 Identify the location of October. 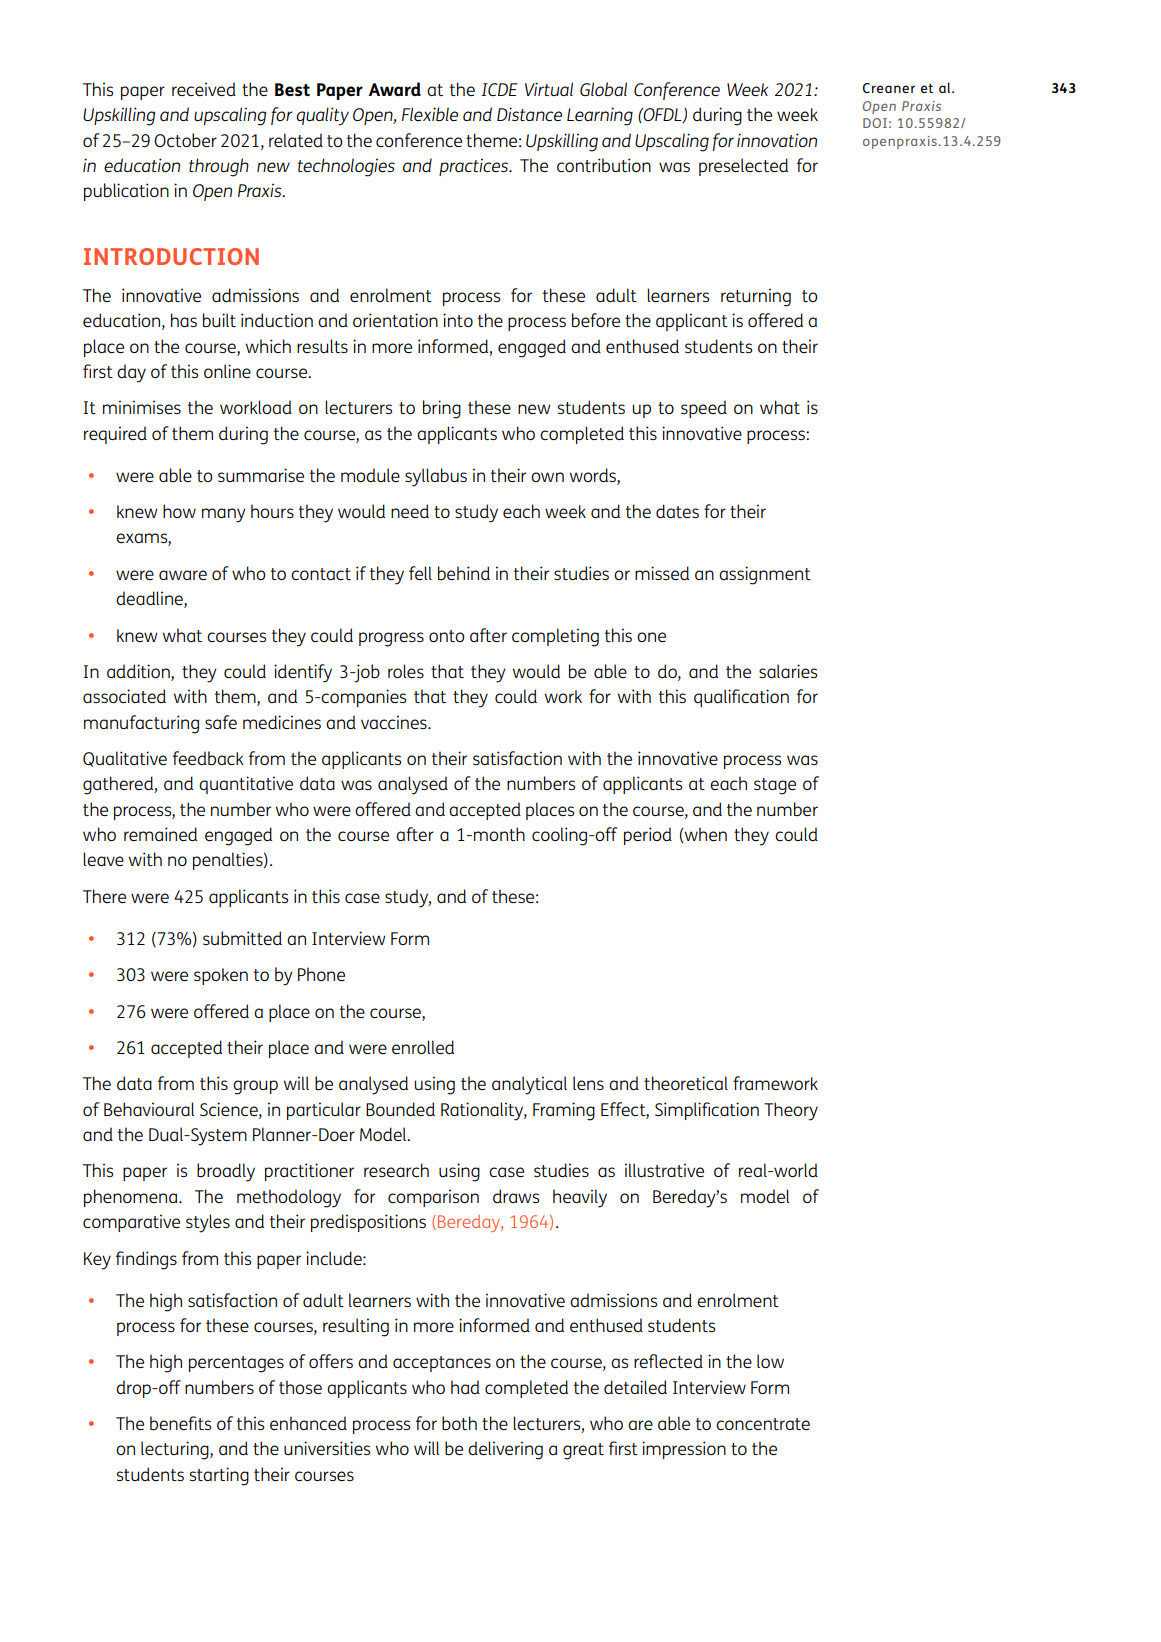
(185, 140).
